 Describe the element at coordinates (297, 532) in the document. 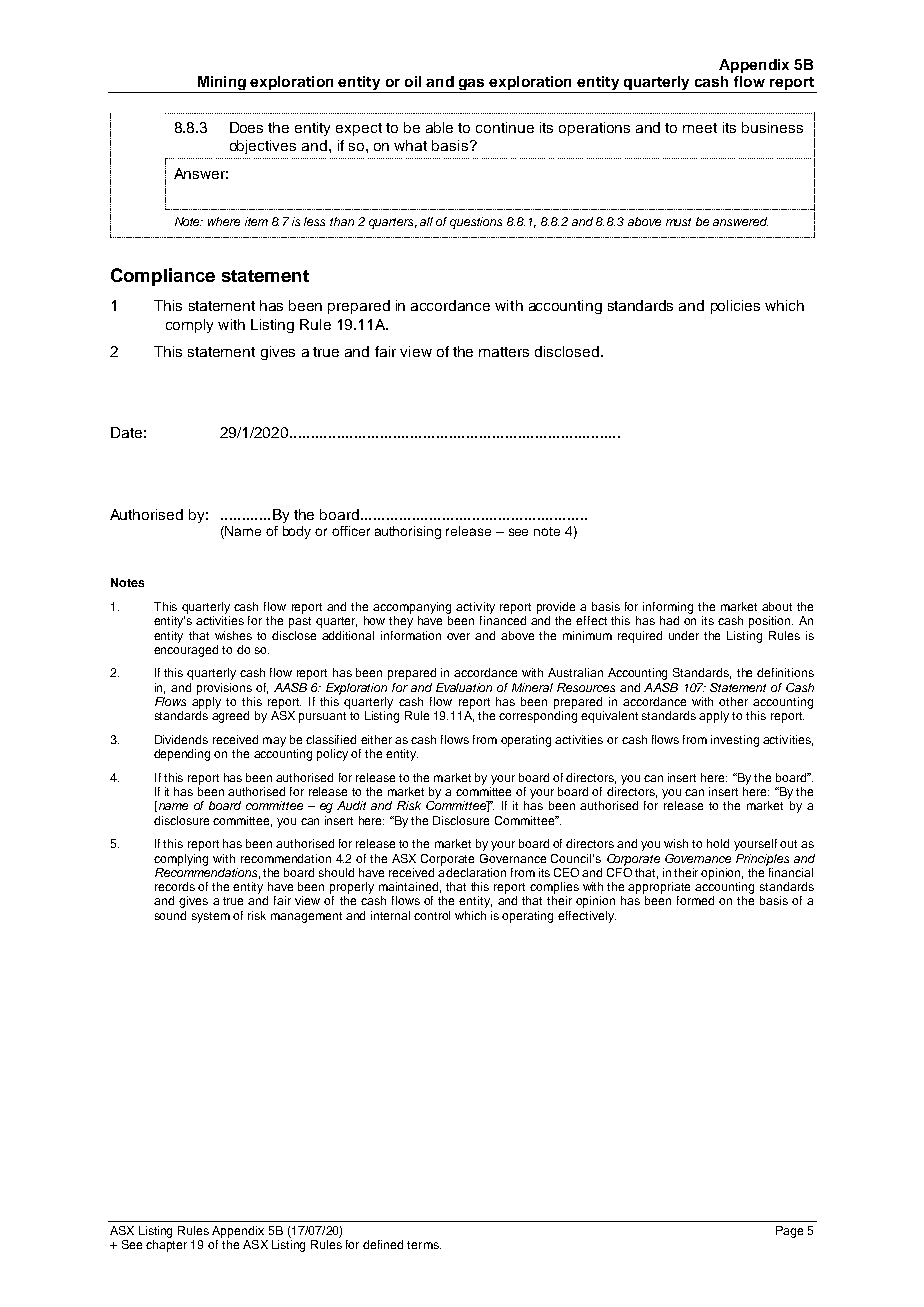

I see `body` at that location.
